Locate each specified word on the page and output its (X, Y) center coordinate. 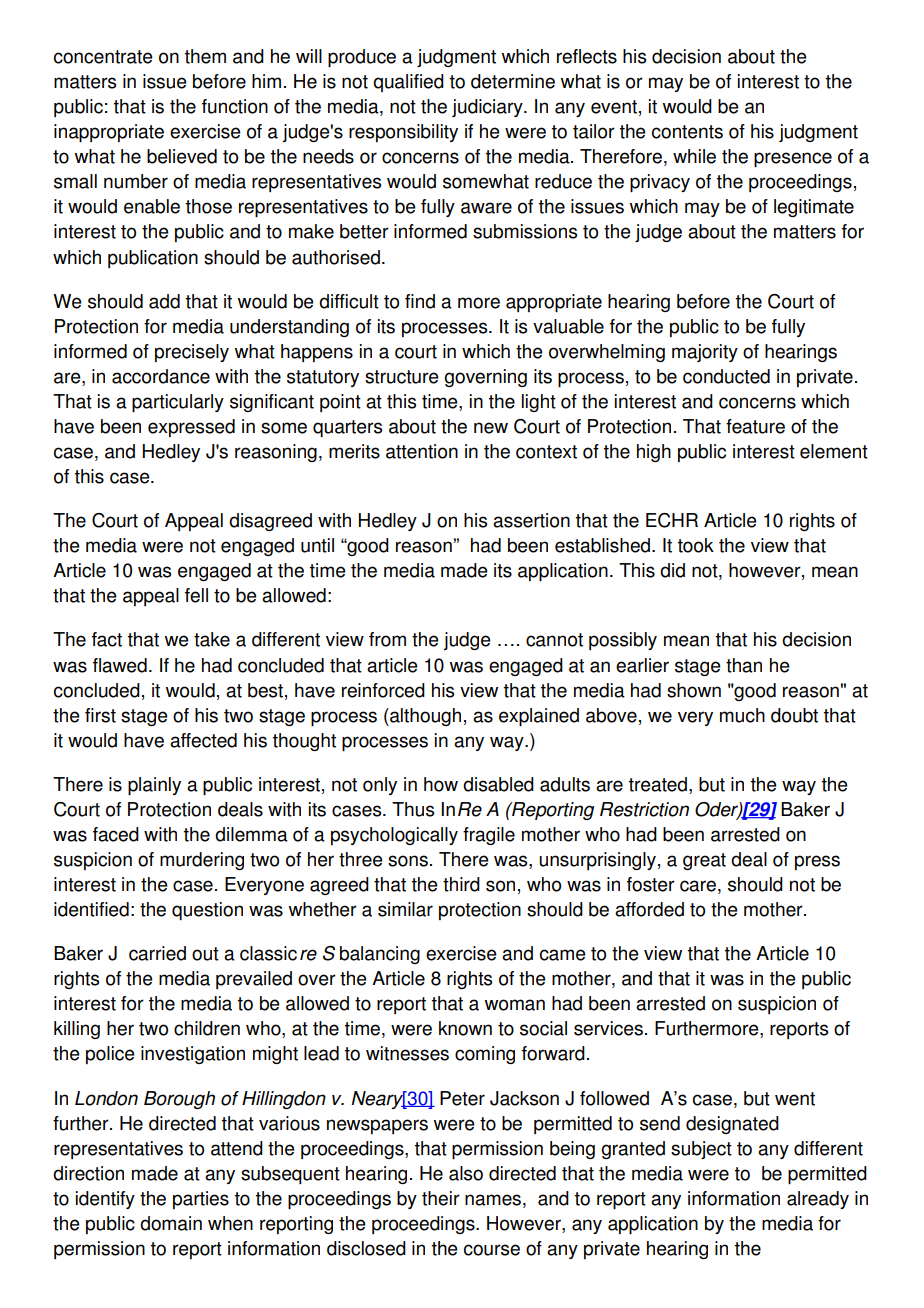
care (698, 886)
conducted (726, 376)
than (744, 665)
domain (171, 1223)
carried (157, 953)
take (212, 639)
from (387, 639)
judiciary (488, 108)
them (205, 56)
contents (687, 132)
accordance (161, 376)
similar (405, 909)
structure (402, 377)
